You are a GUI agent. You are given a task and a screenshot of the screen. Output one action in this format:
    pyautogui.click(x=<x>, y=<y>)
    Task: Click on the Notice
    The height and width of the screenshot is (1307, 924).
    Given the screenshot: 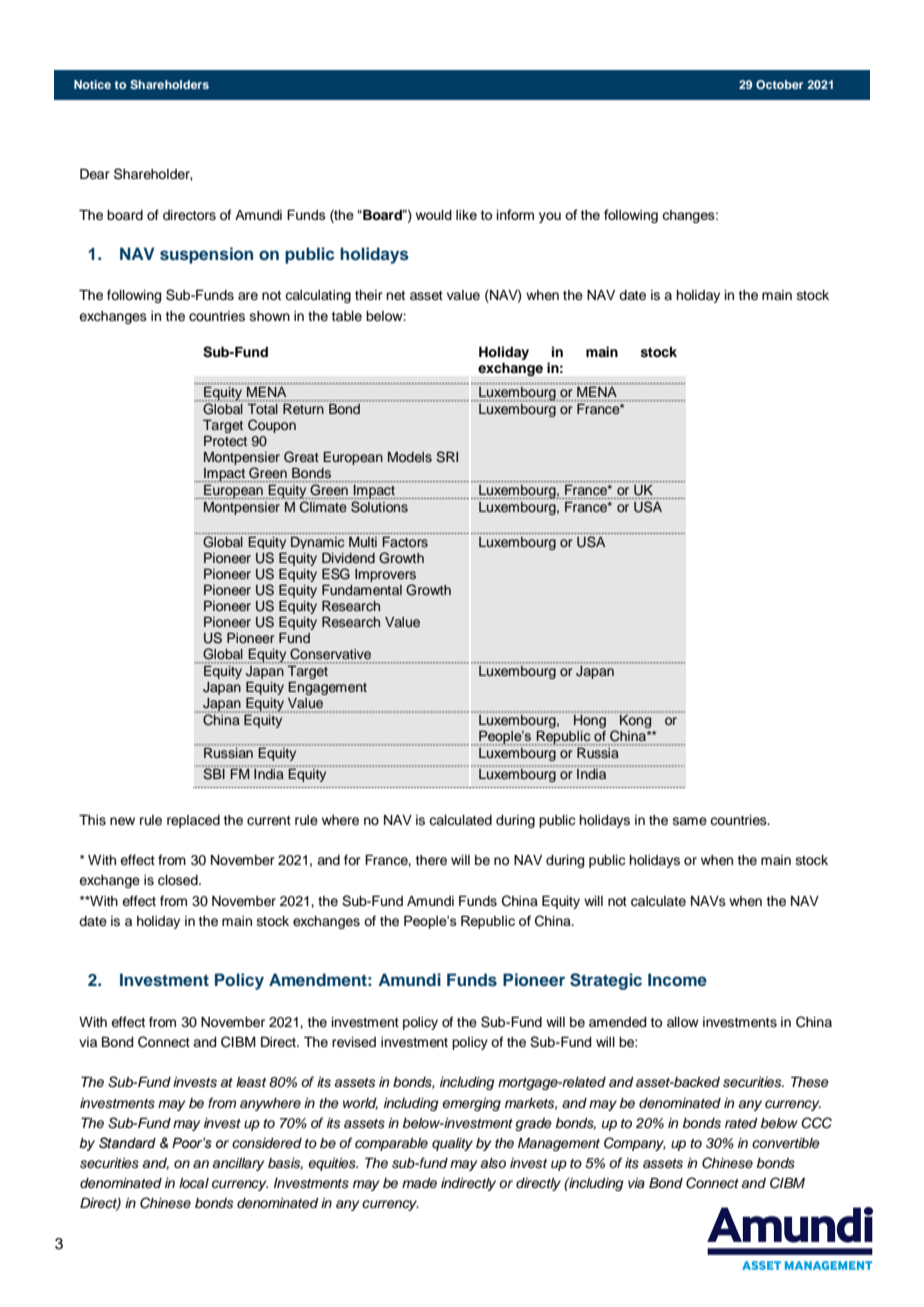 What is the action you would take?
    pyautogui.click(x=92, y=84)
